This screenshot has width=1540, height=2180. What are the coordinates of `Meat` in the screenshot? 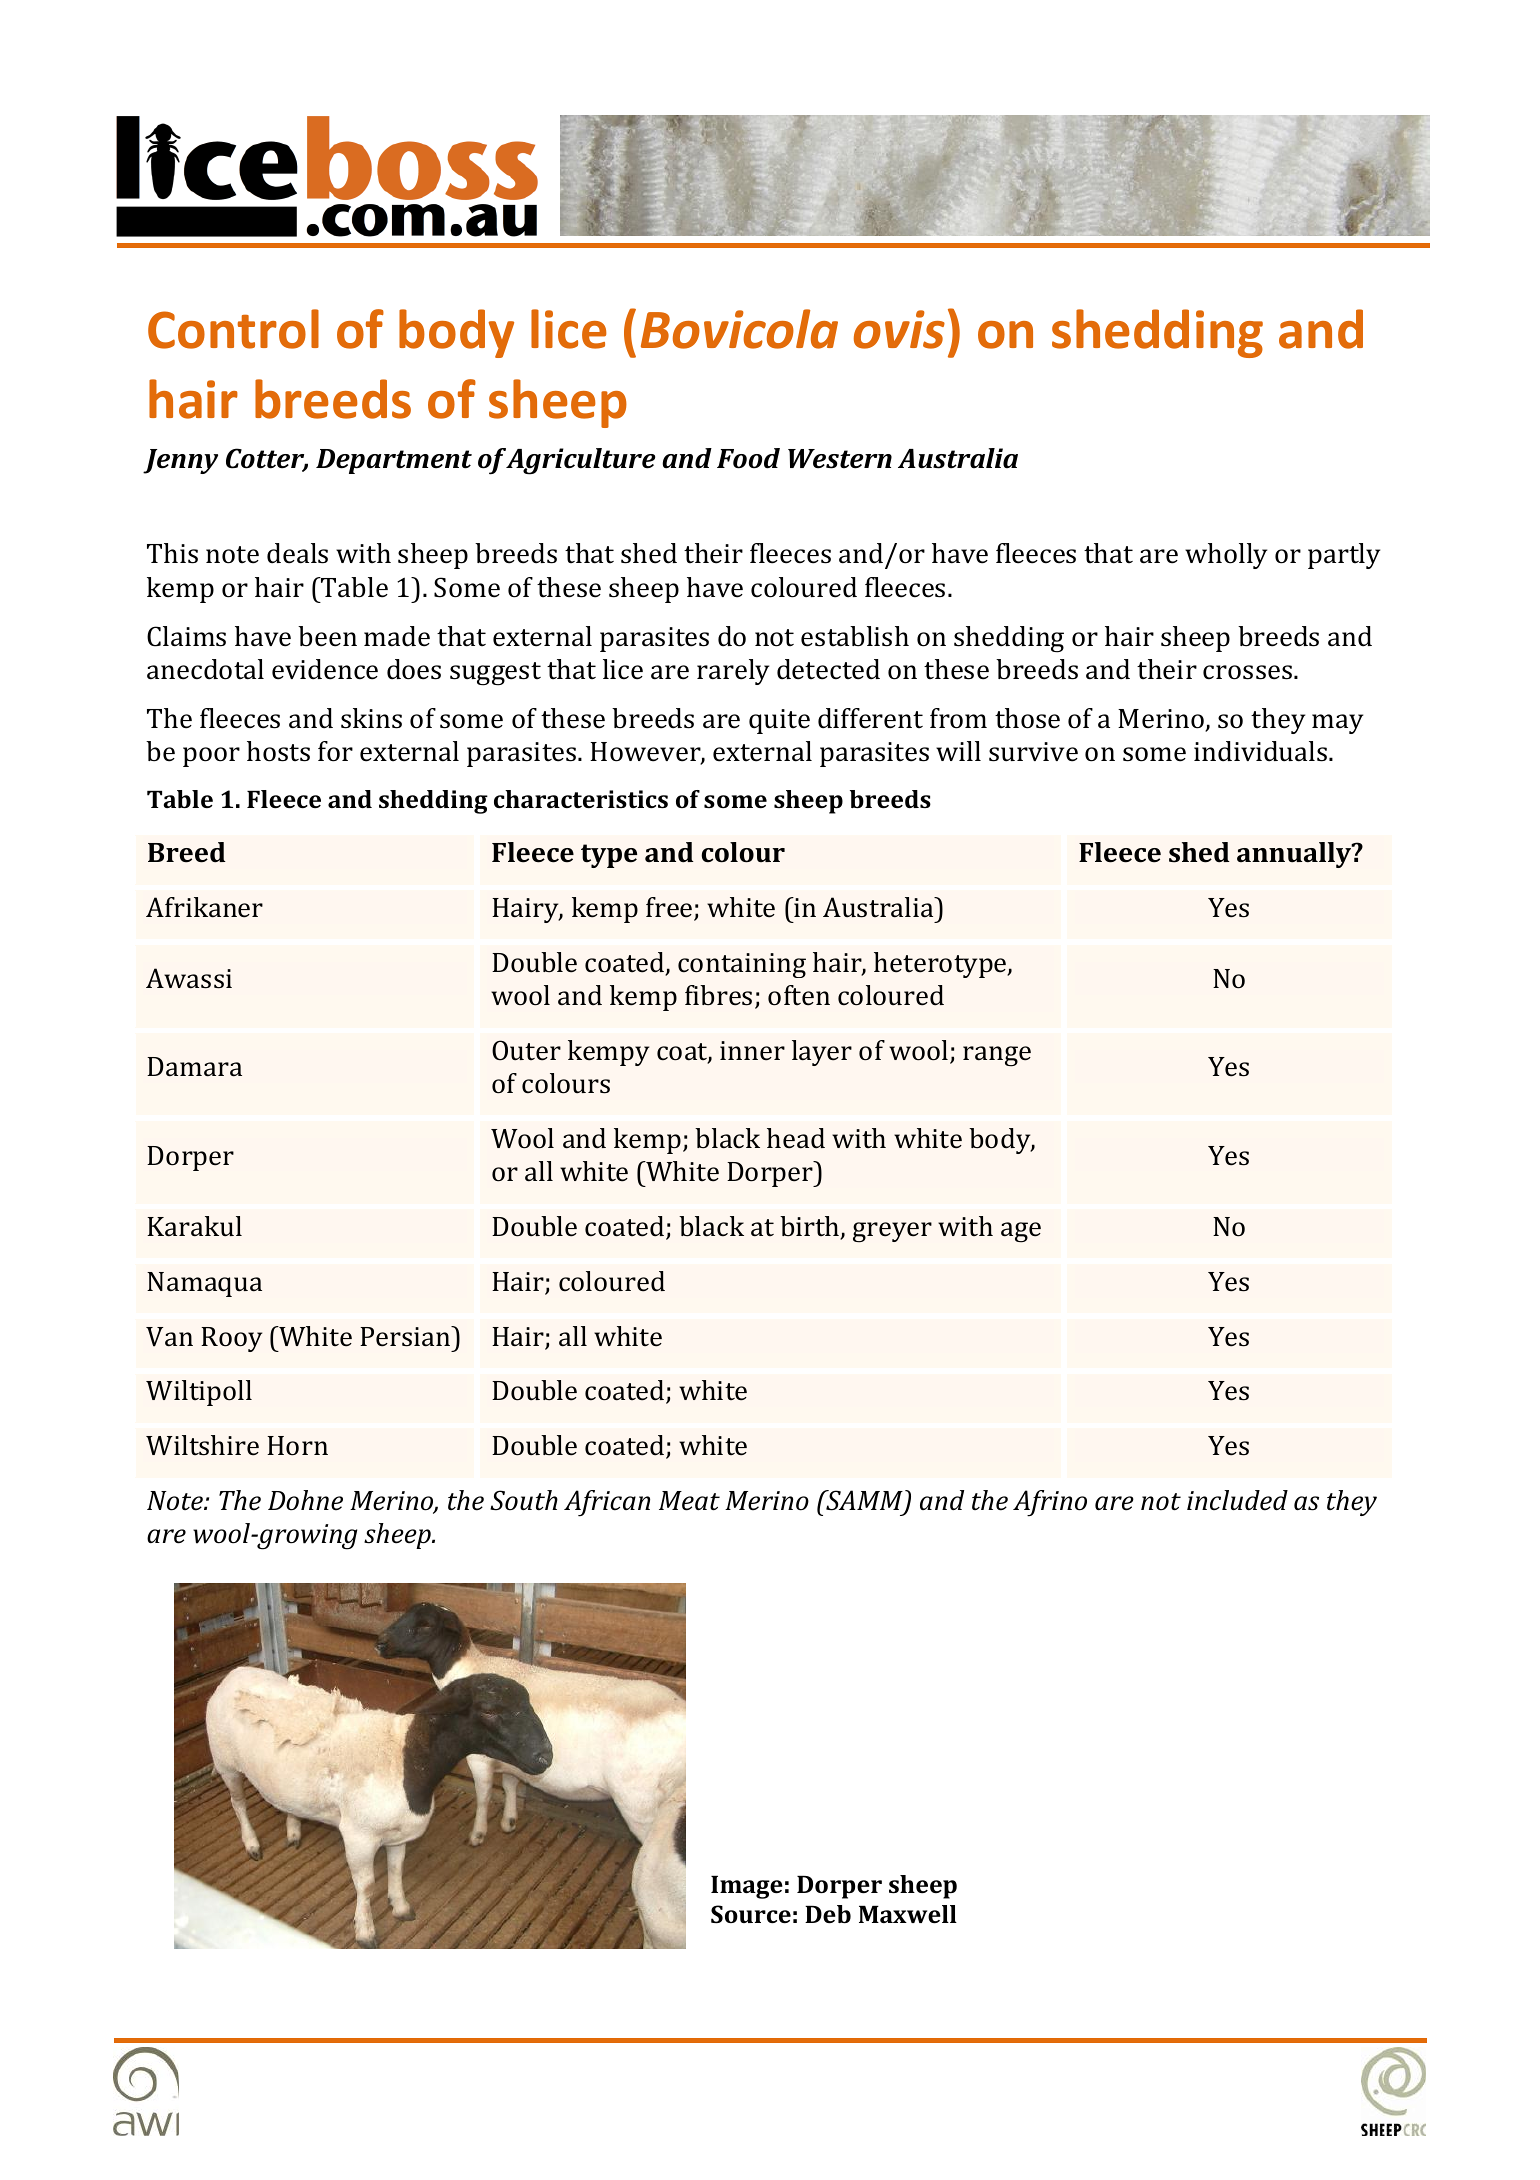 It's located at (689, 1501).
